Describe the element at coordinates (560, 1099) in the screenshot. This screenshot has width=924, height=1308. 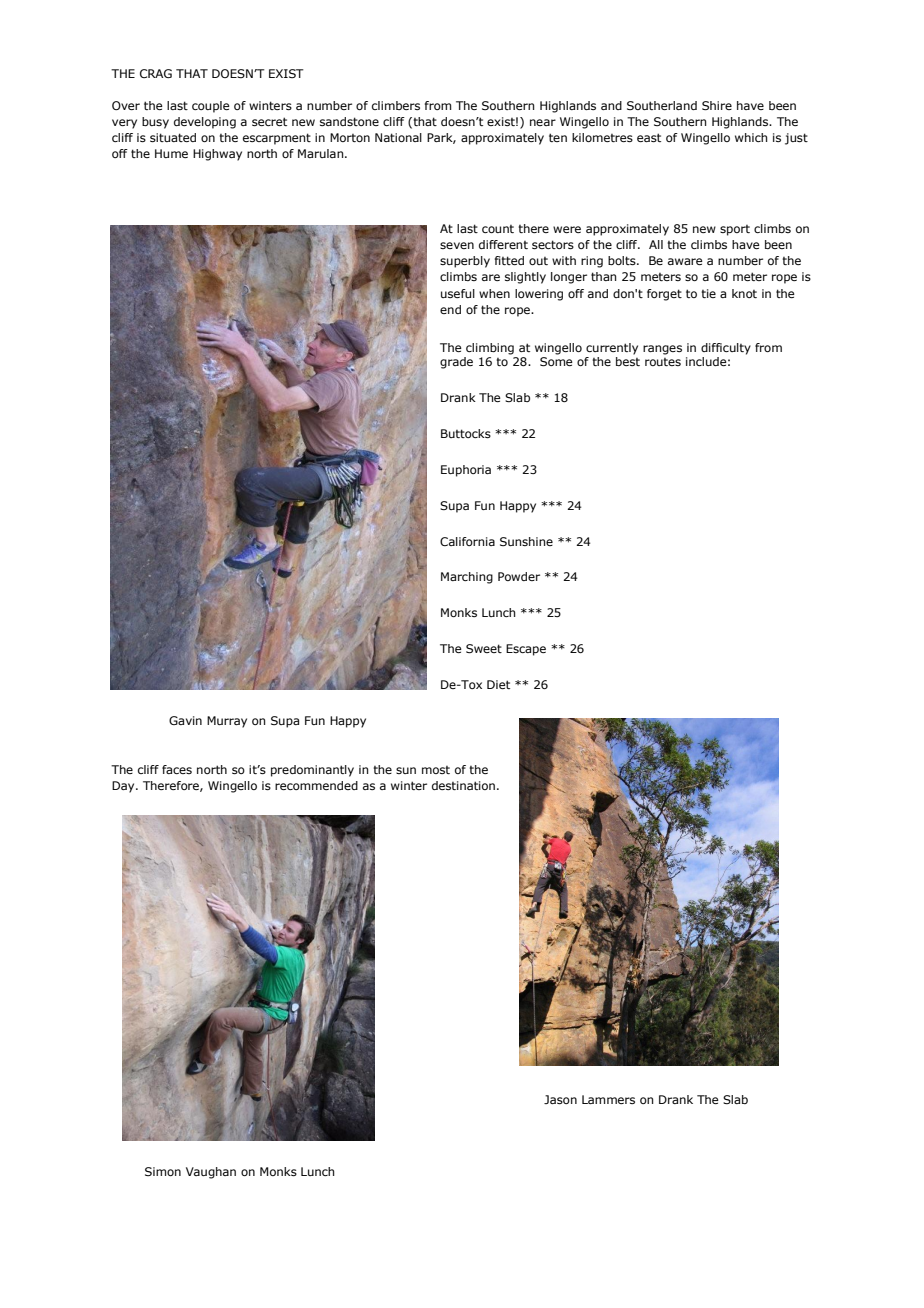
I see `Jason` at that location.
